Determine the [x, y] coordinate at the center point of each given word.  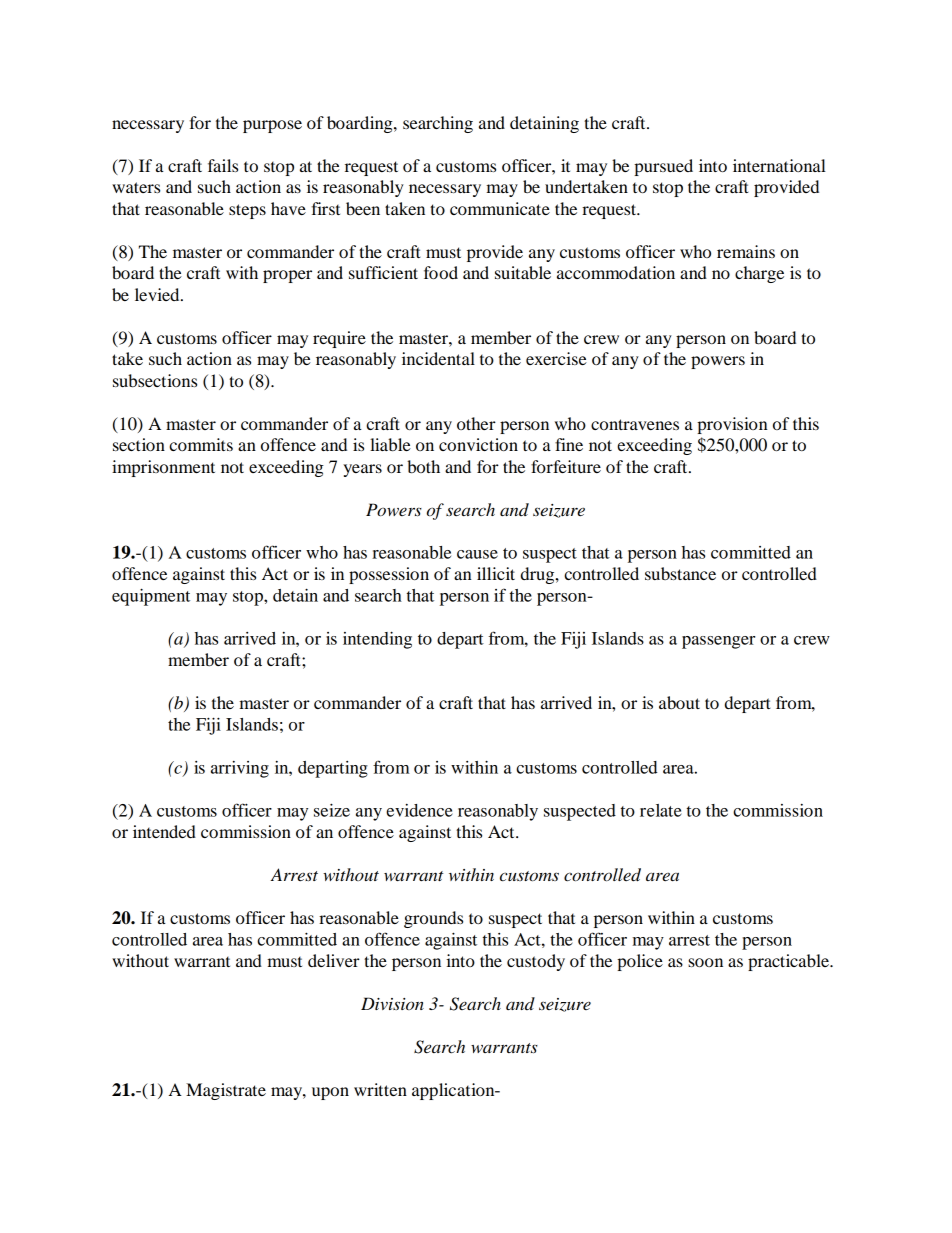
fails [223, 165]
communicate [500, 208]
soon [705, 962]
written [380, 1089]
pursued [663, 167]
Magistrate [226, 1091]
